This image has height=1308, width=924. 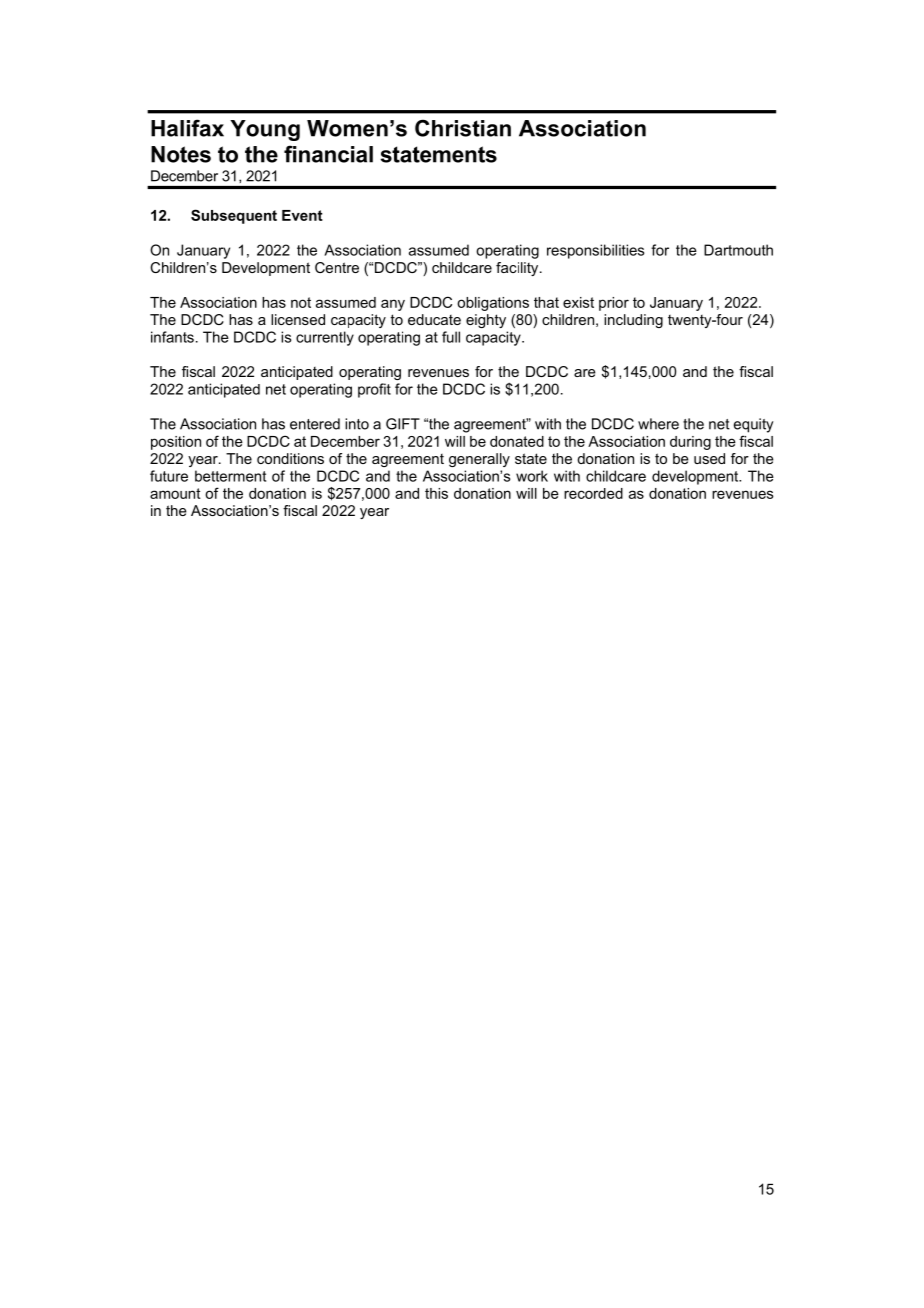 What do you see at coordinates (230, 476) in the image?
I see `betterment` at bounding box center [230, 476].
